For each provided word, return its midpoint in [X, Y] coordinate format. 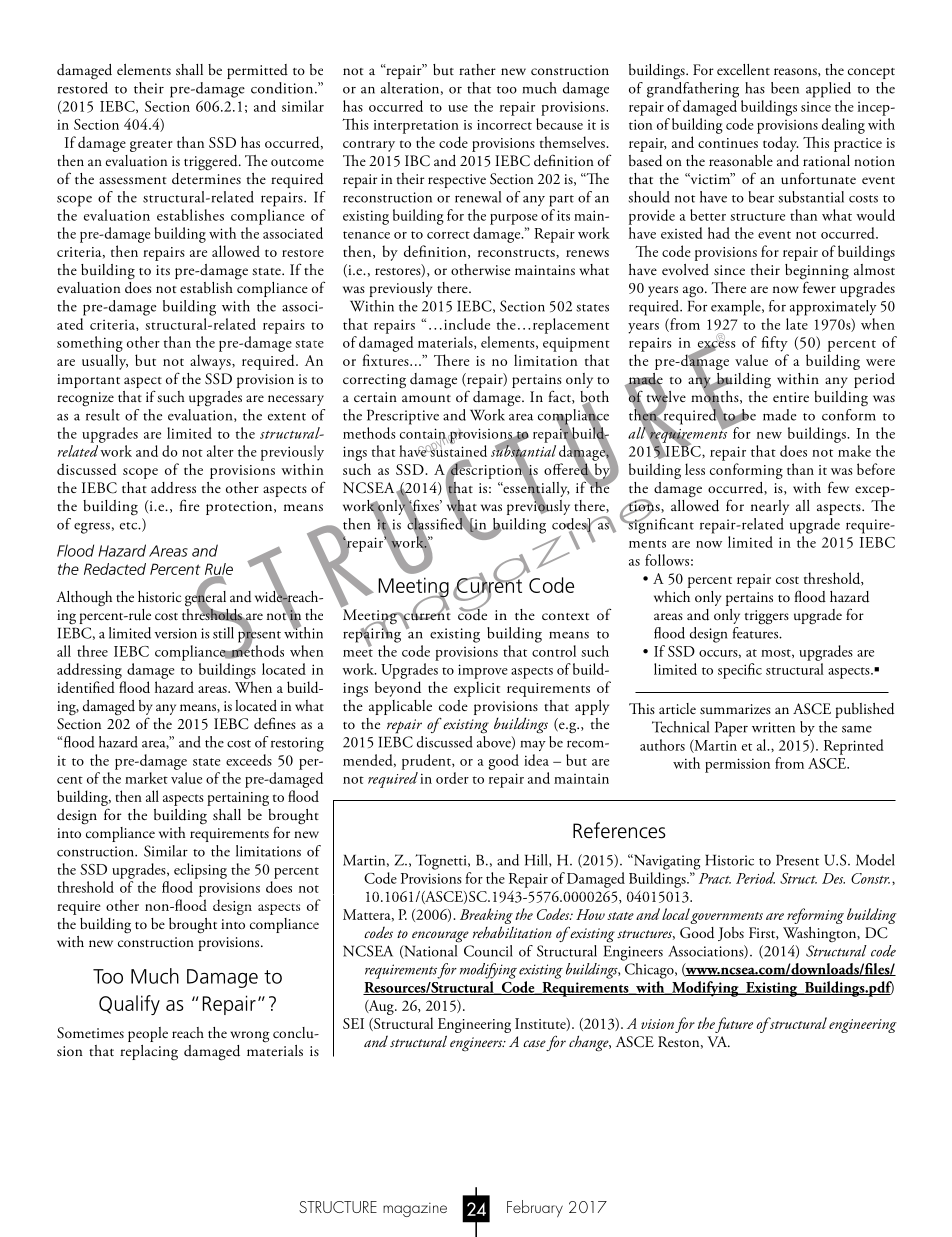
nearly [770, 507]
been [785, 88]
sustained [457, 450]
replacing [149, 1053]
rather [477, 69]
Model [875, 860]
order [452, 778]
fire [190, 505]
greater [151, 146]
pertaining [238, 799]
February [535, 1208]
